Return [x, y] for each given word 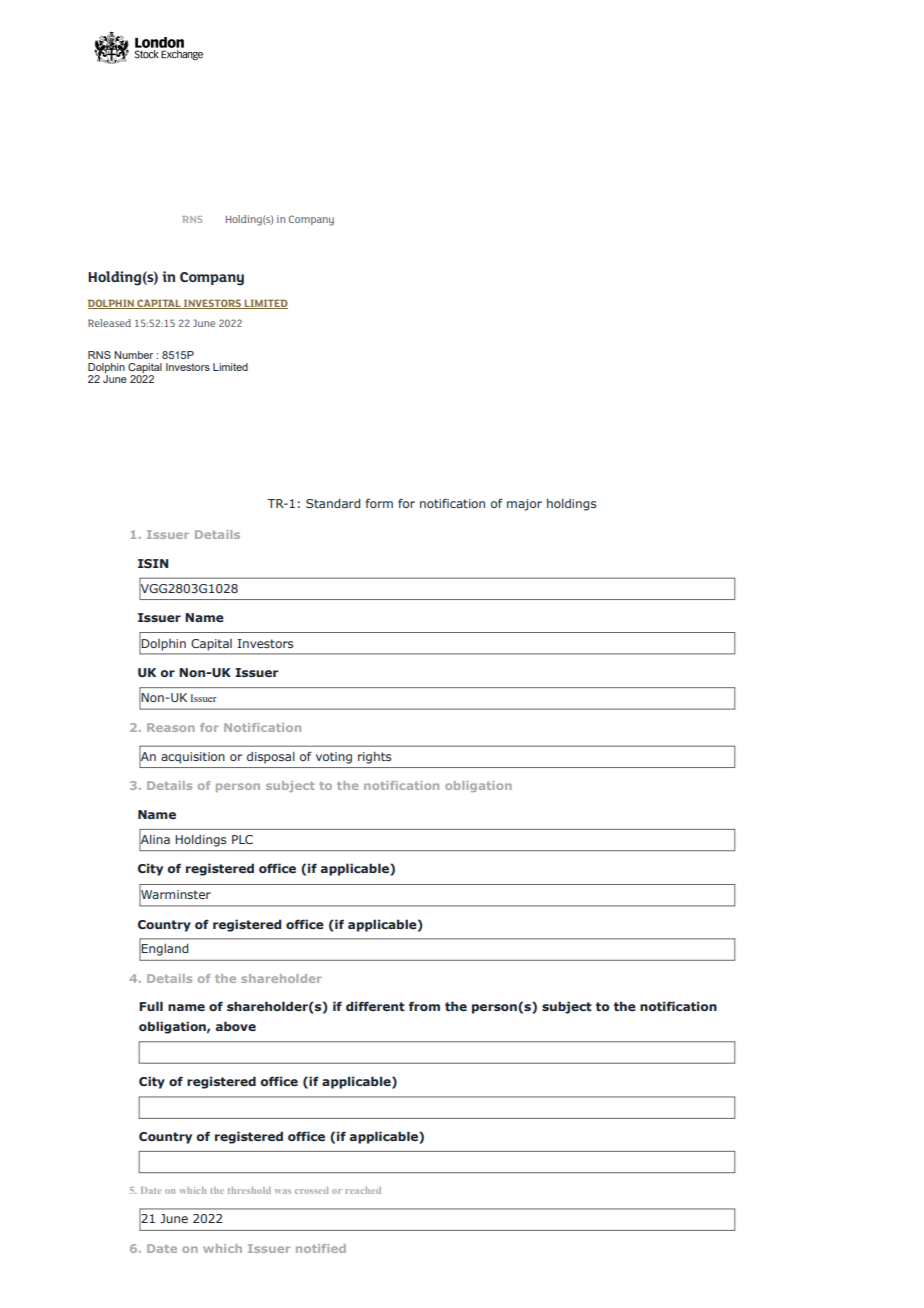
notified [321, 1248]
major [524, 505]
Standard [333, 503]
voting [334, 758]
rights [374, 758]
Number [133, 355]
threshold [249, 1190]
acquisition [193, 758]
